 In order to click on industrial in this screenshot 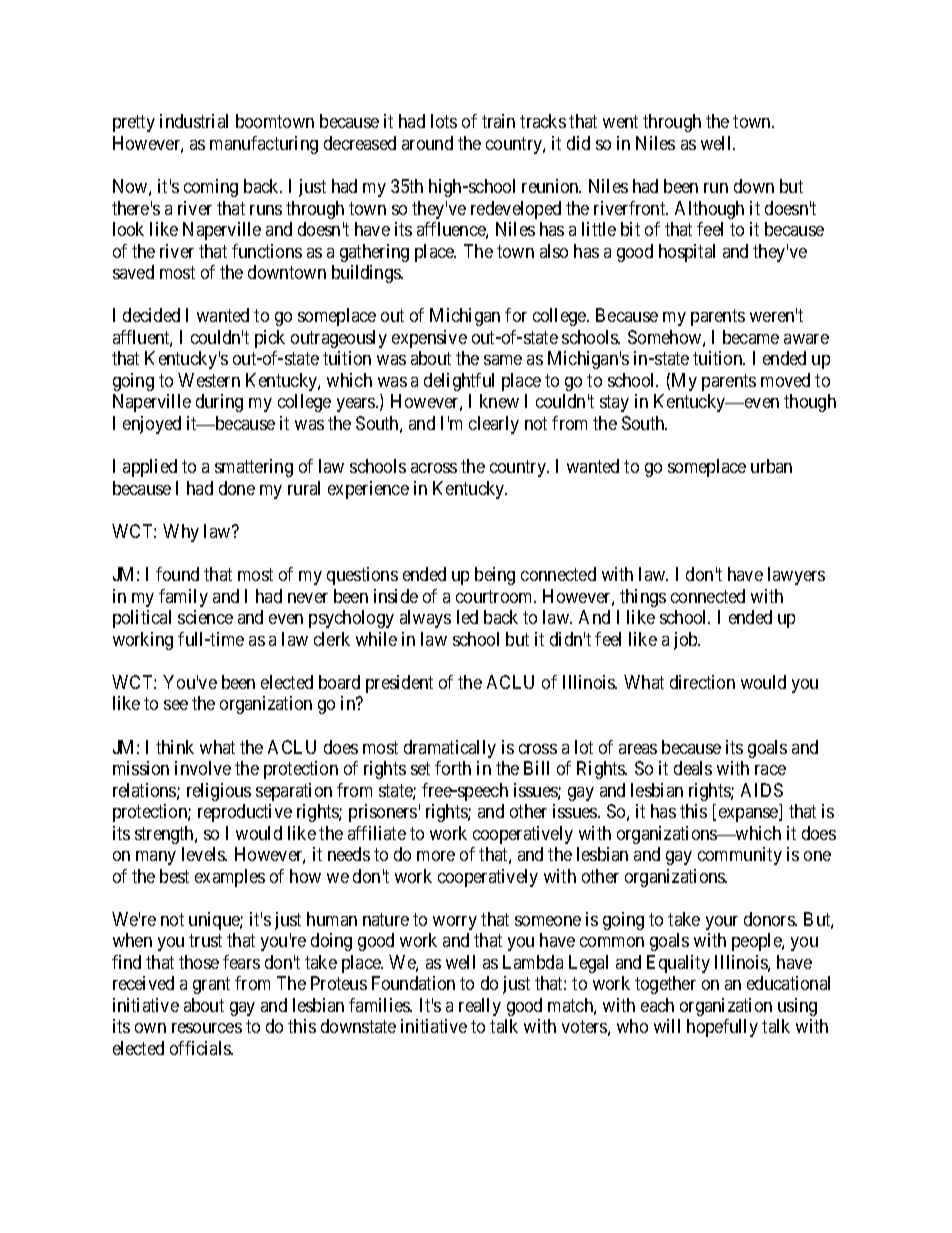, I will do `click(194, 121)`.
